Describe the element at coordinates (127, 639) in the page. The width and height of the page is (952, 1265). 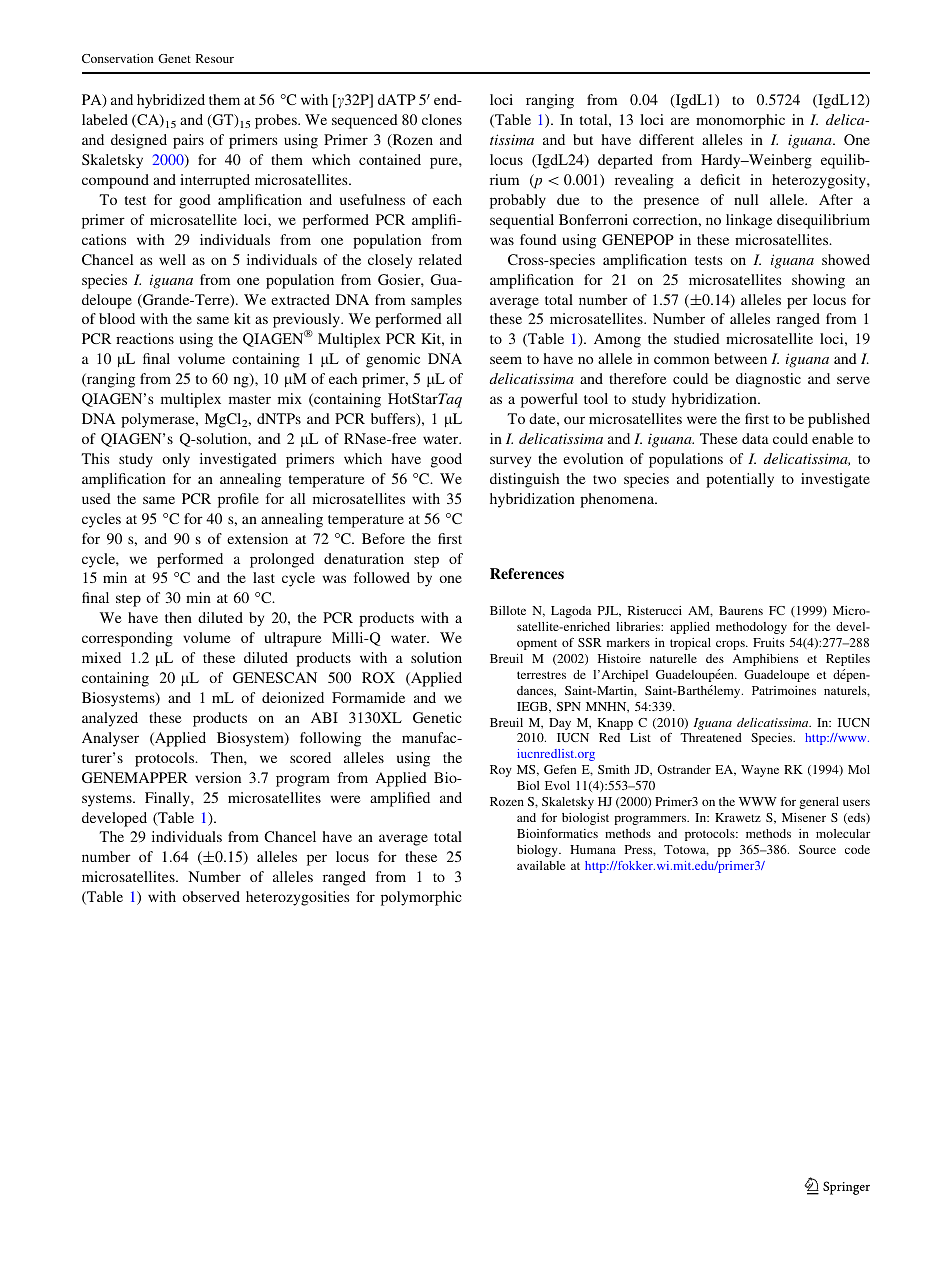
I see `corresponding` at that location.
